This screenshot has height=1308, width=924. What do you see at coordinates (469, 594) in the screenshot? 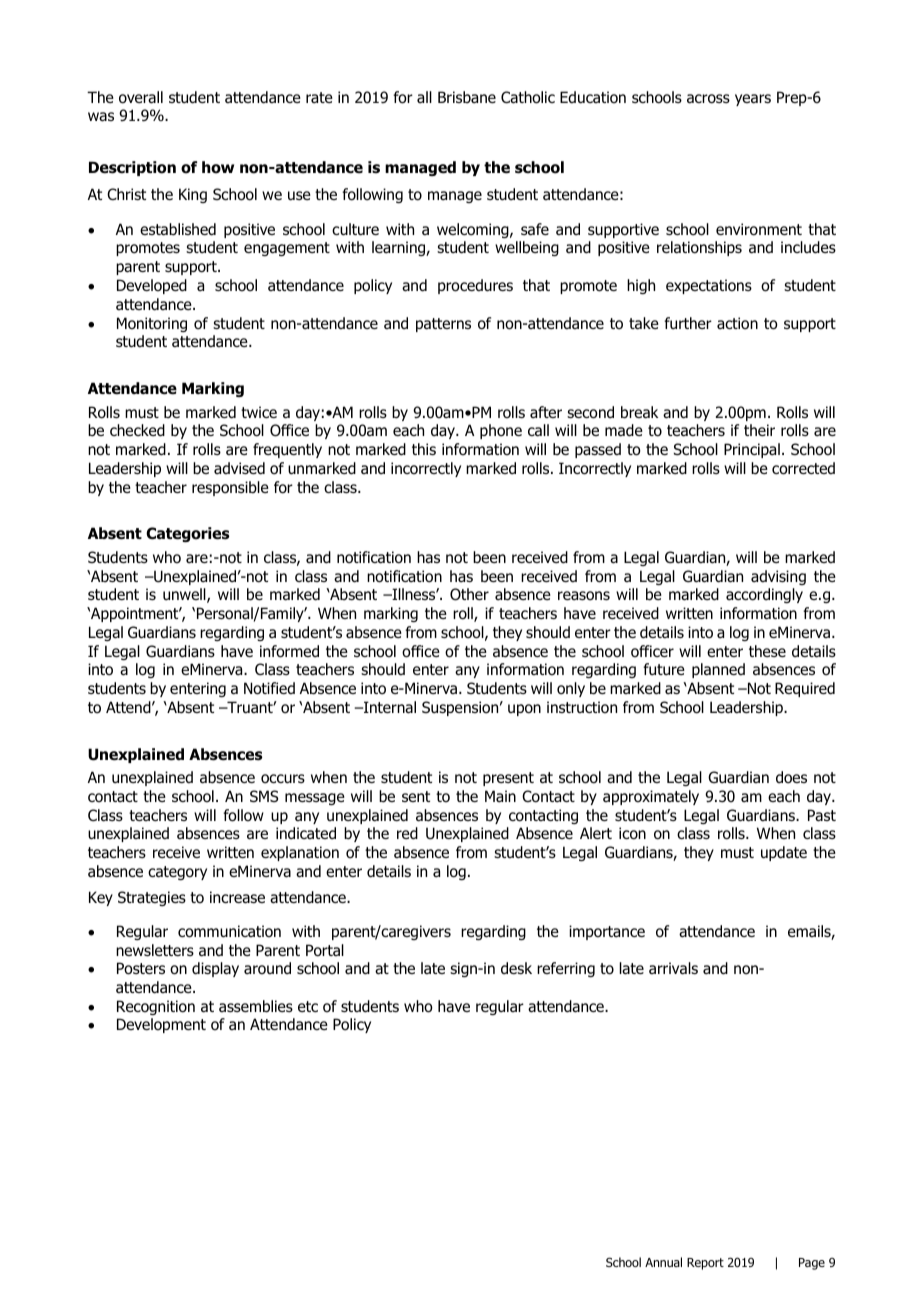
I see `Other` at bounding box center [469, 594].
